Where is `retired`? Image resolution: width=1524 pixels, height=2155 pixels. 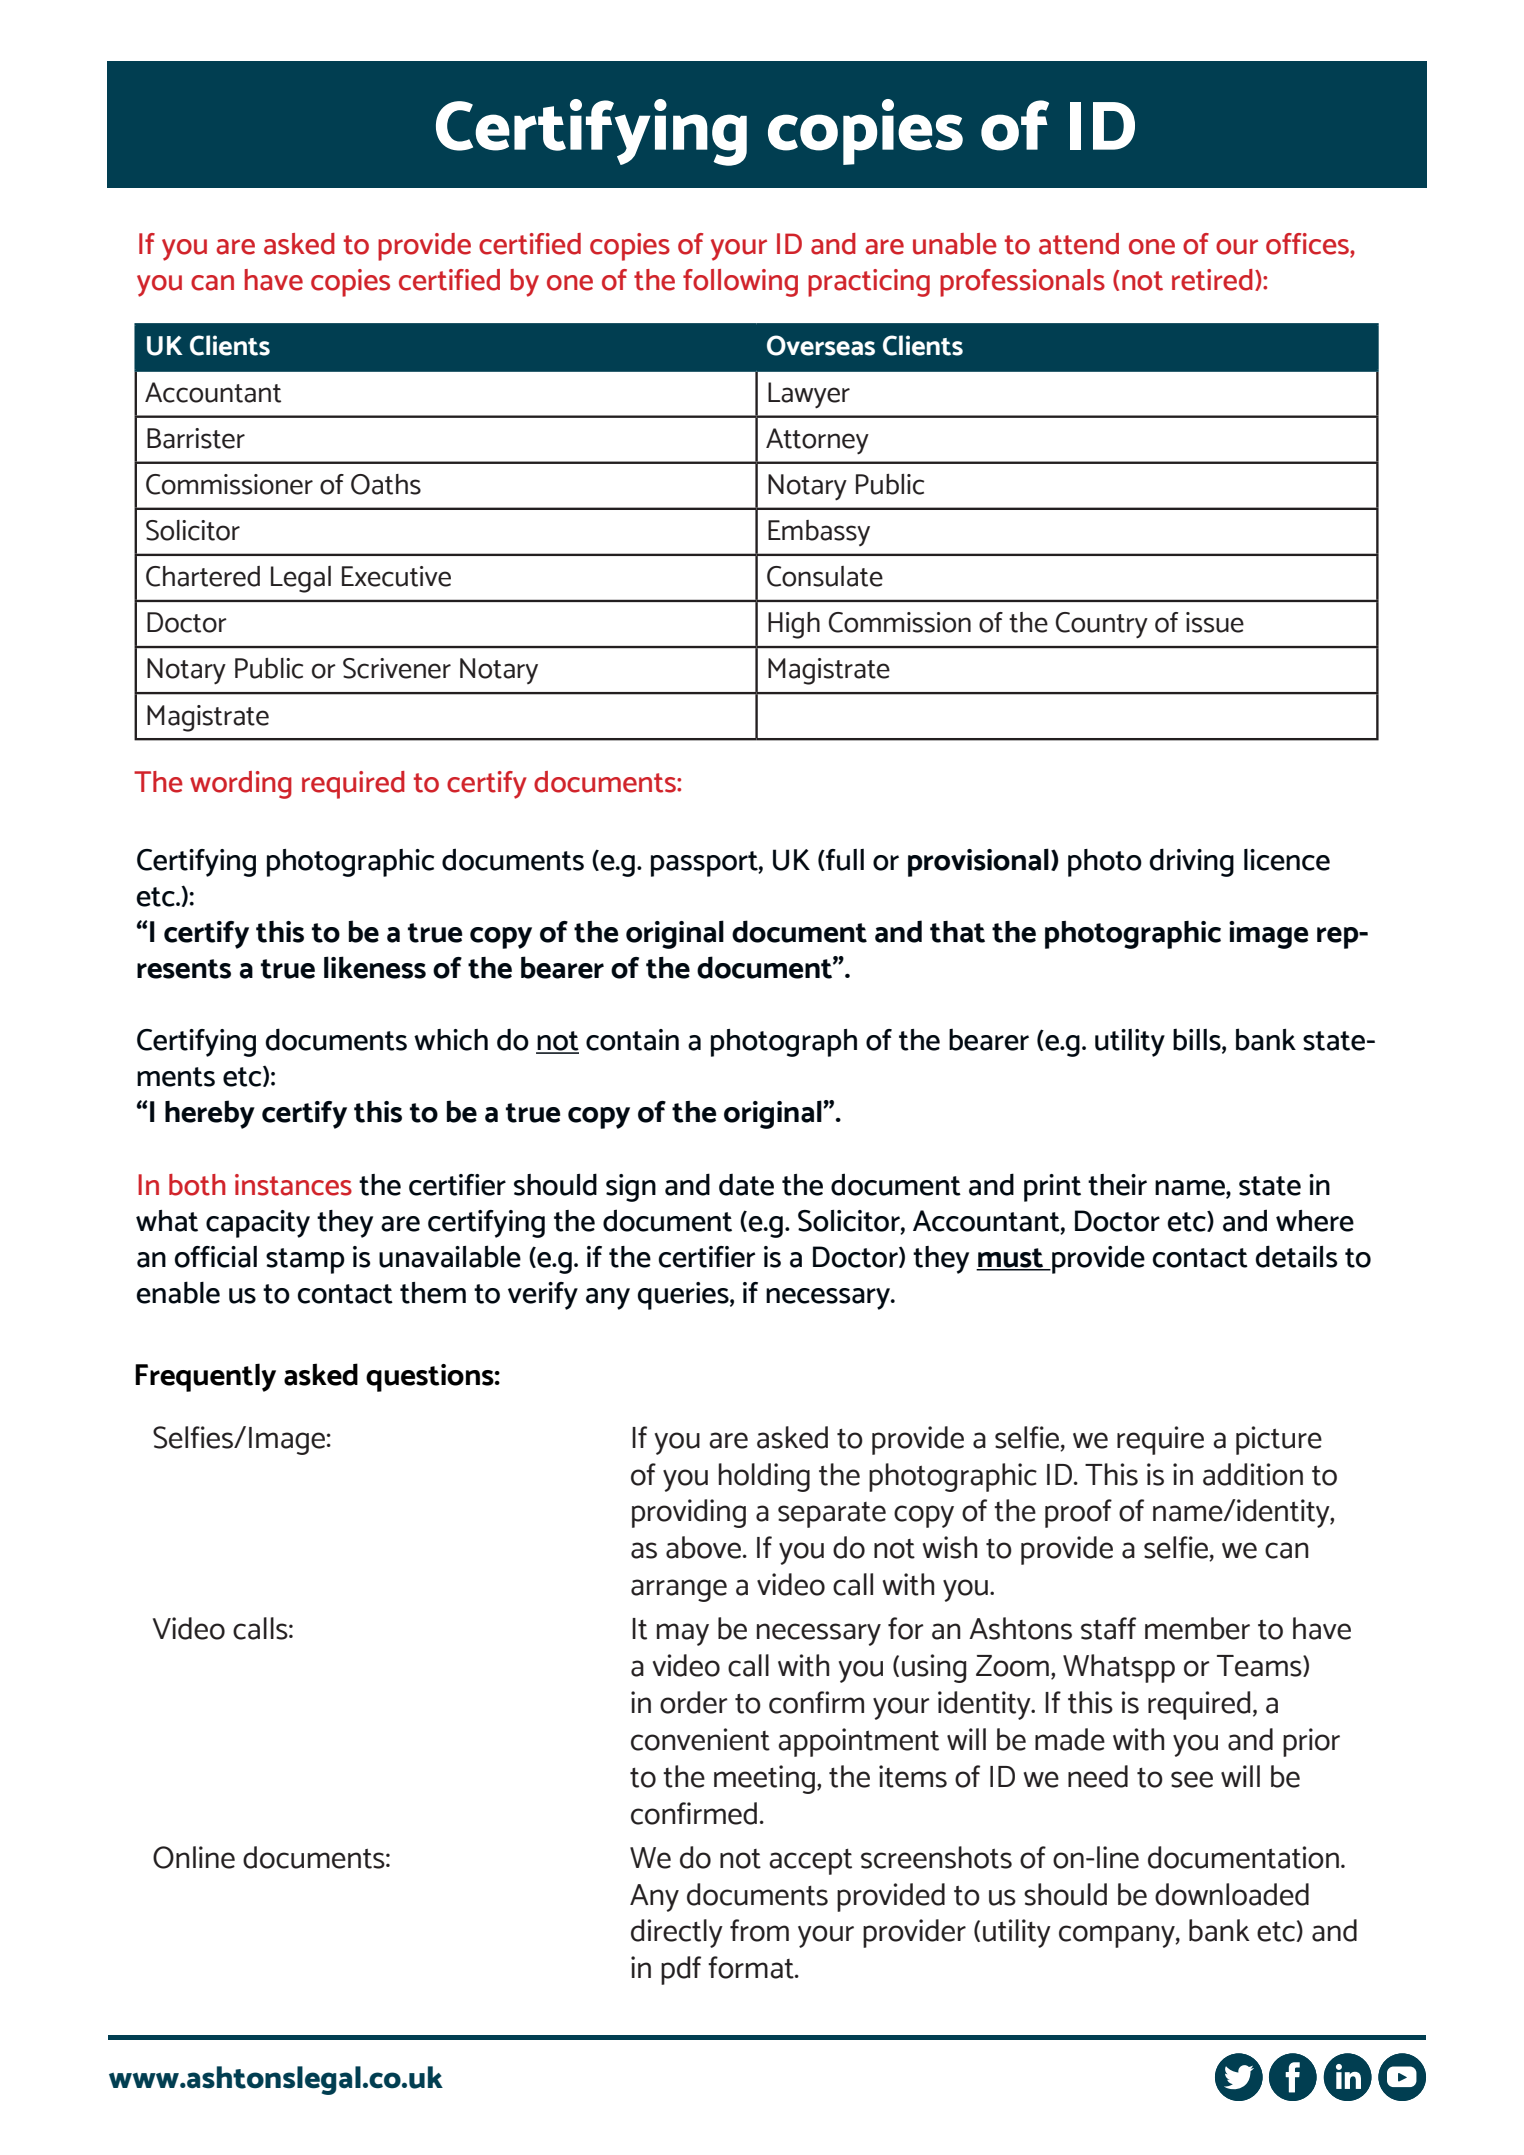 retired is located at coordinates (1212, 280).
